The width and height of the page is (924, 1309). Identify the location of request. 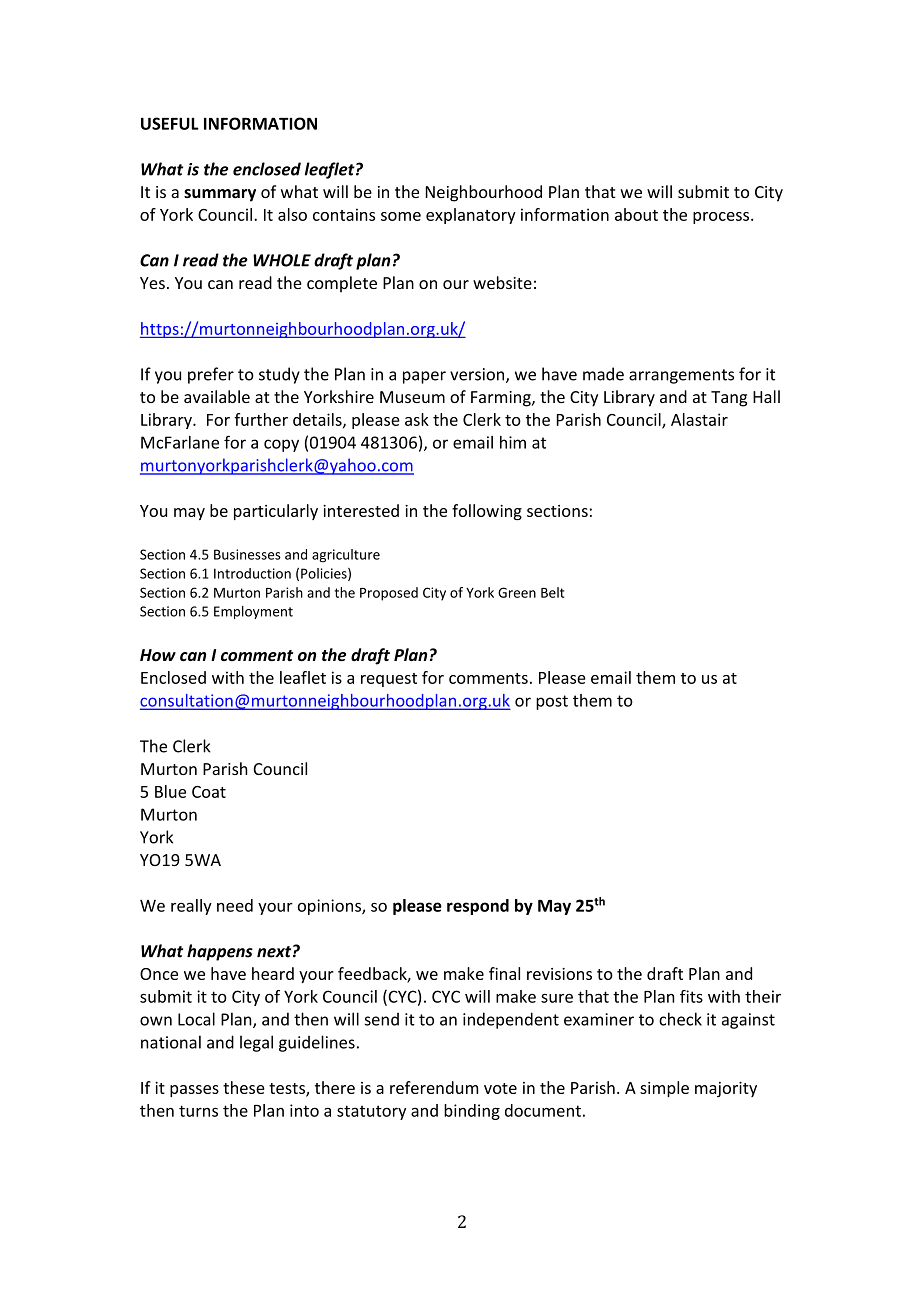
(389, 680).
